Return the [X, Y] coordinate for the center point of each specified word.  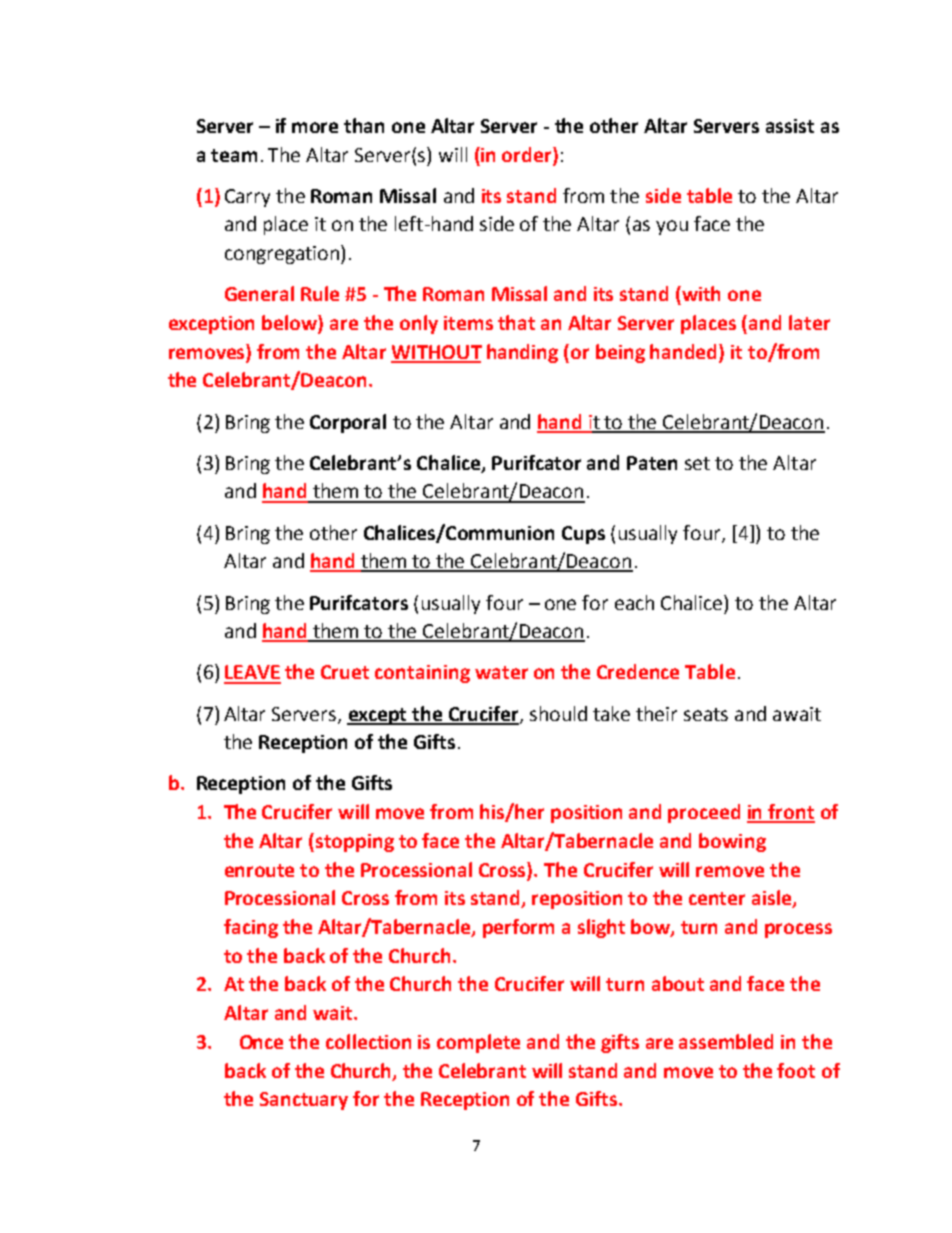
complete [478, 1043]
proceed [704, 813]
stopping [355, 843]
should [558, 713]
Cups [583, 535]
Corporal [348, 423]
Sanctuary [304, 1101]
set [697, 463]
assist [790, 126]
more [315, 127]
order [528, 154]
